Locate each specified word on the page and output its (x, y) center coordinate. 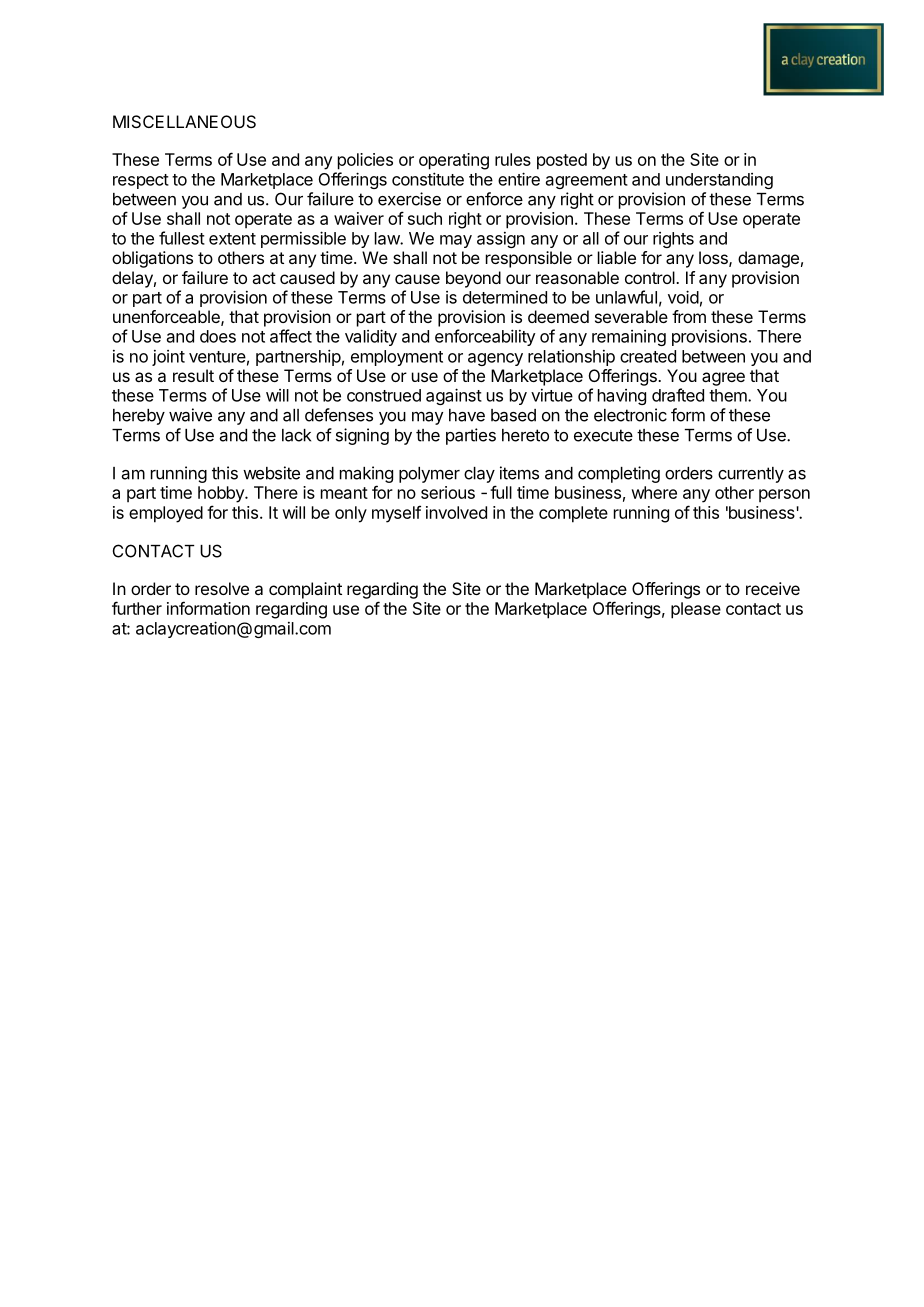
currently (751, 475)
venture (217, 357)
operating (454, 161)
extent (232, 239)
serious (448, 492)
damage (768, 259)
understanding (719, 181)
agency (495, 359)
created (648, 356)
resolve (222, 588)
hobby (222, 494)
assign (501, 240)
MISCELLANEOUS (184, 121)
